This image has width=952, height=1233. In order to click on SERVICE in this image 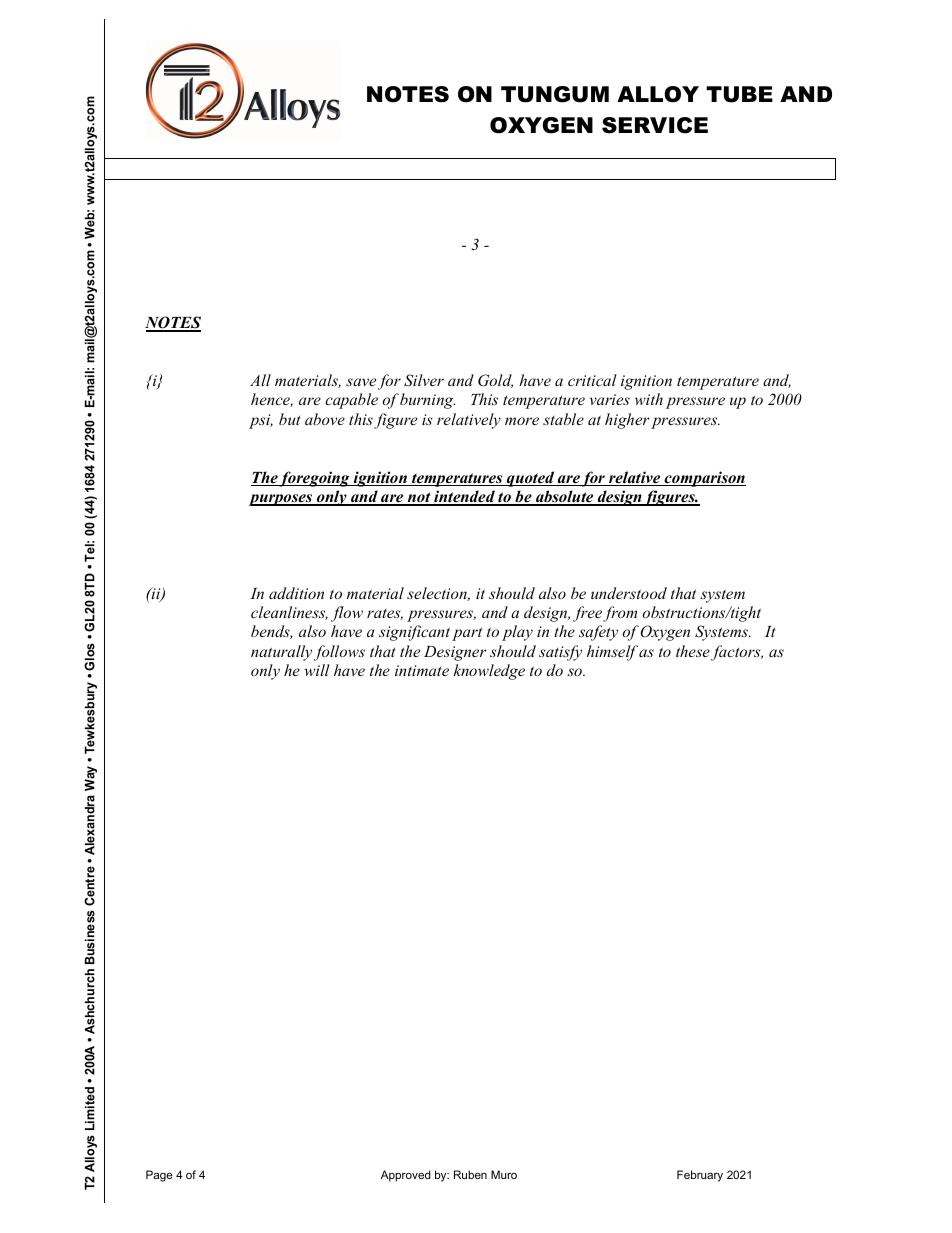, I will do `click(655, 125)`.
